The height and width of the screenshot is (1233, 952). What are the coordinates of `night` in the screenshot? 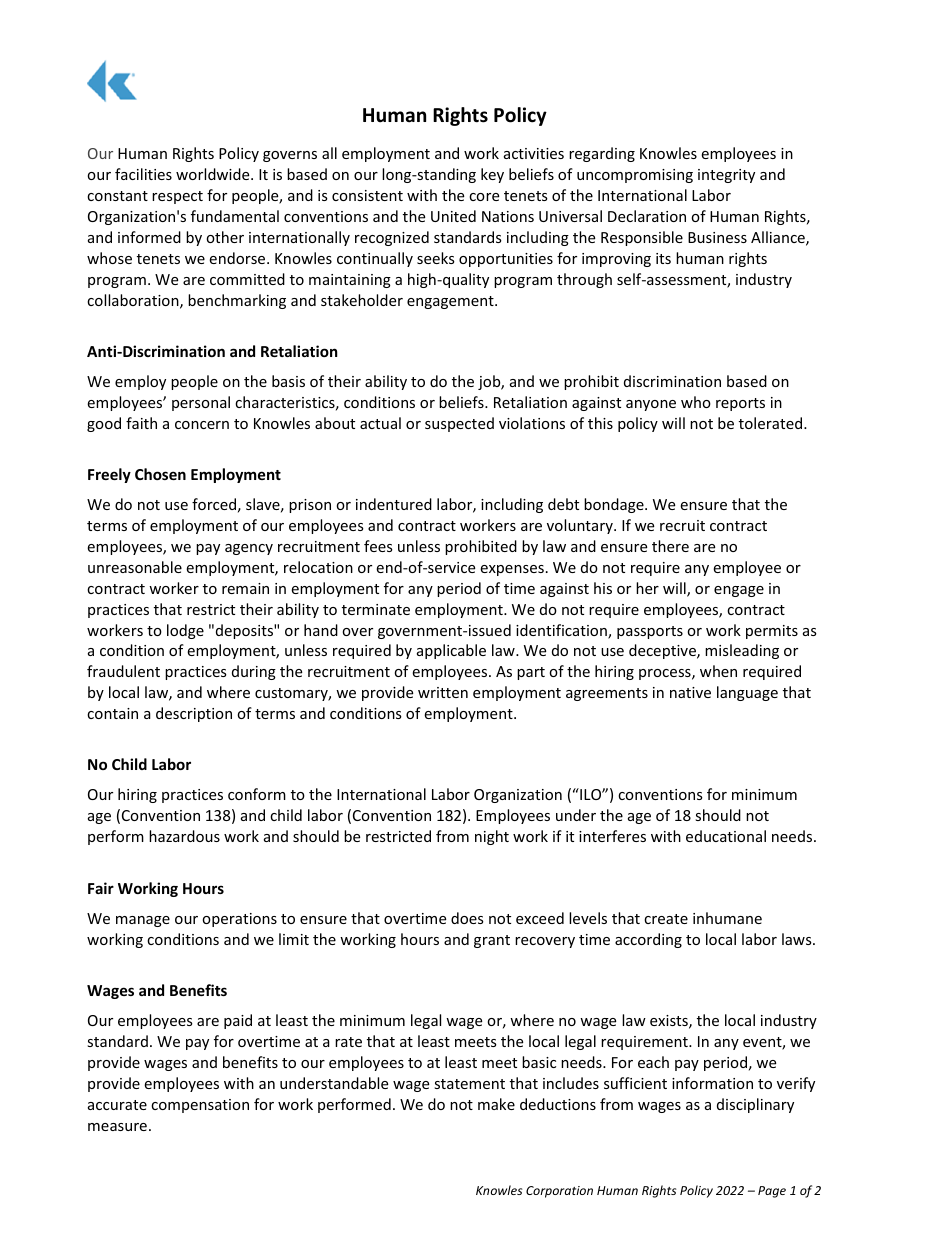 It's located at (492, 837).
